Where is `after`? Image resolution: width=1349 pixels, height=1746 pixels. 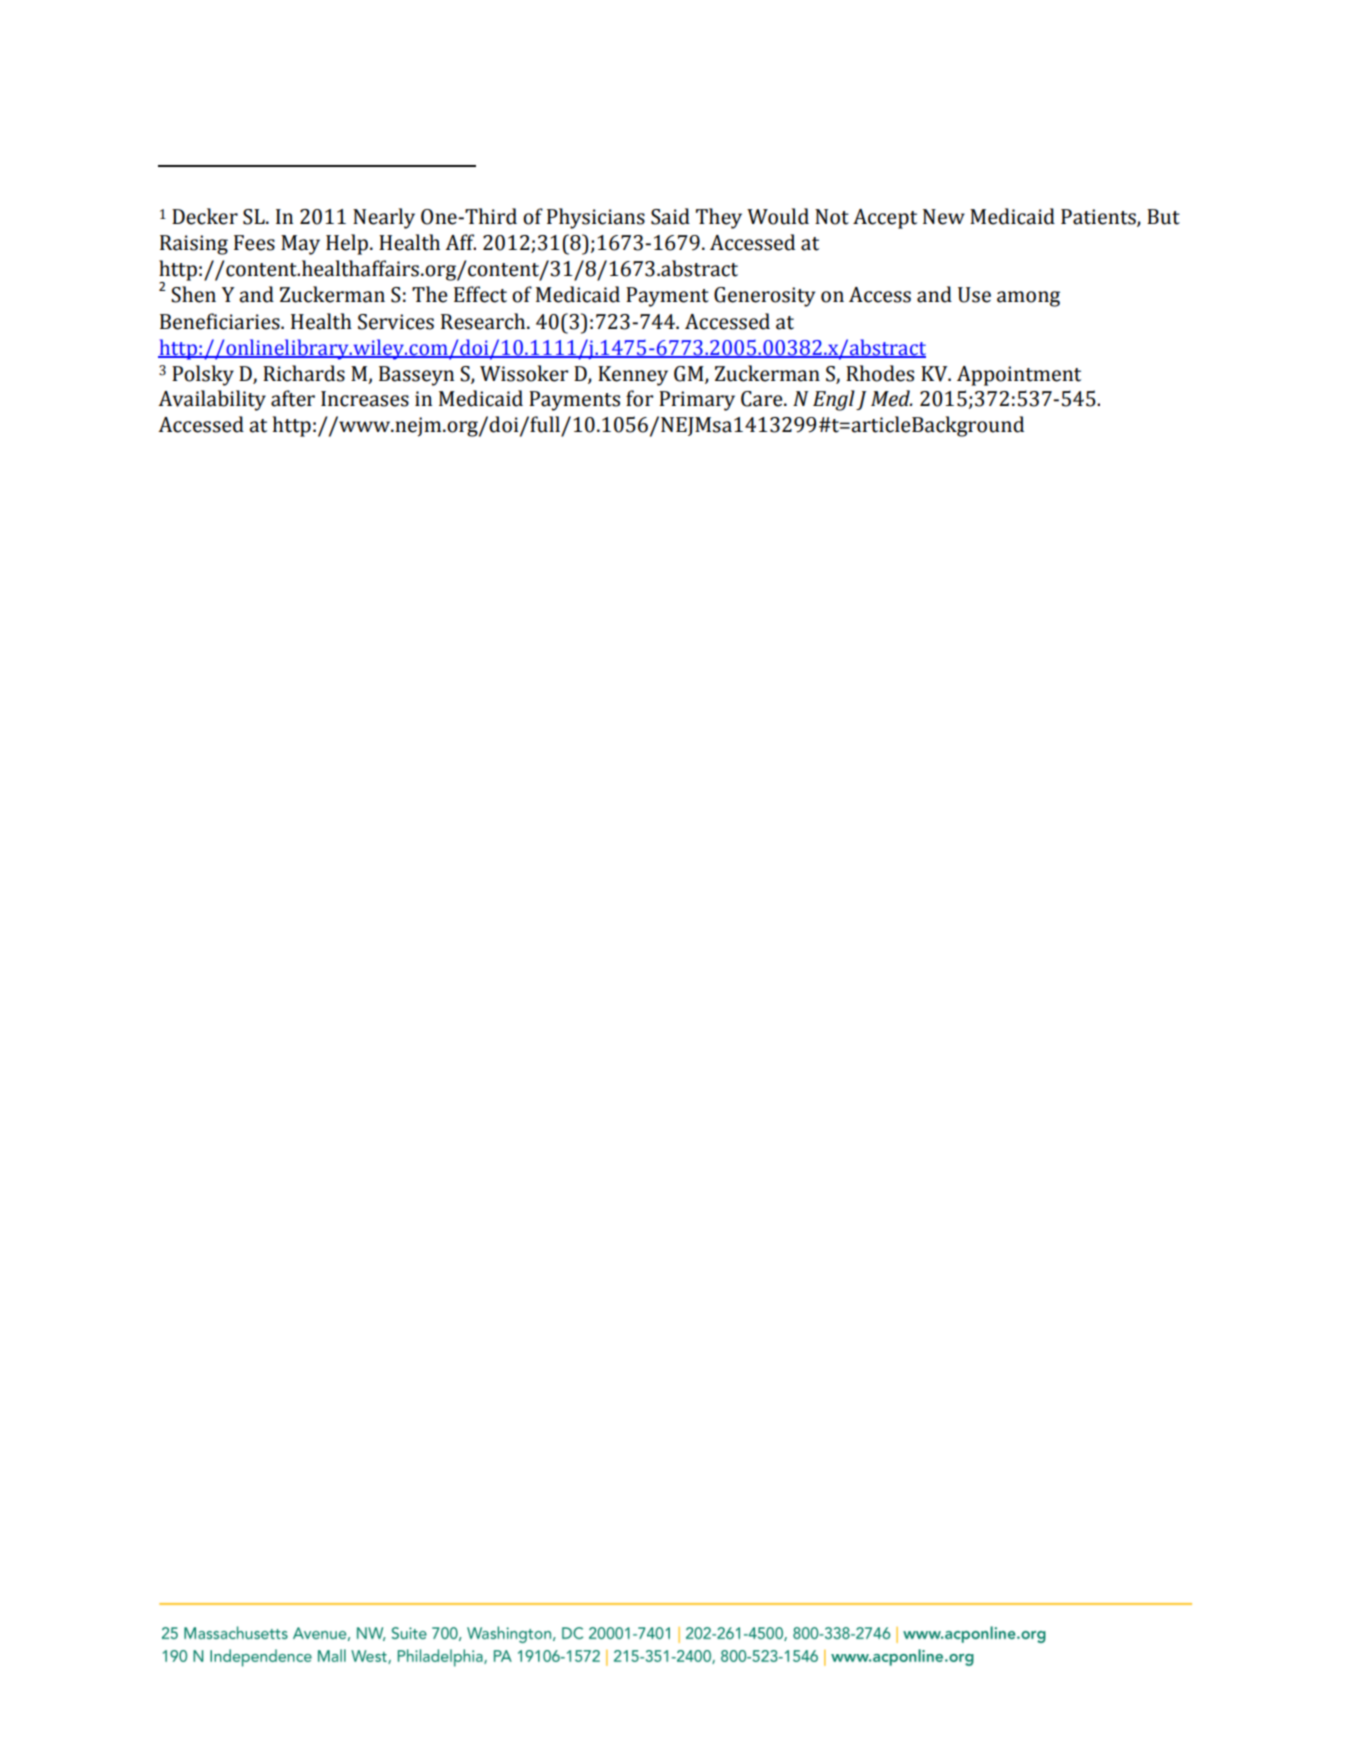 after is located at coordinates (293, 398).
